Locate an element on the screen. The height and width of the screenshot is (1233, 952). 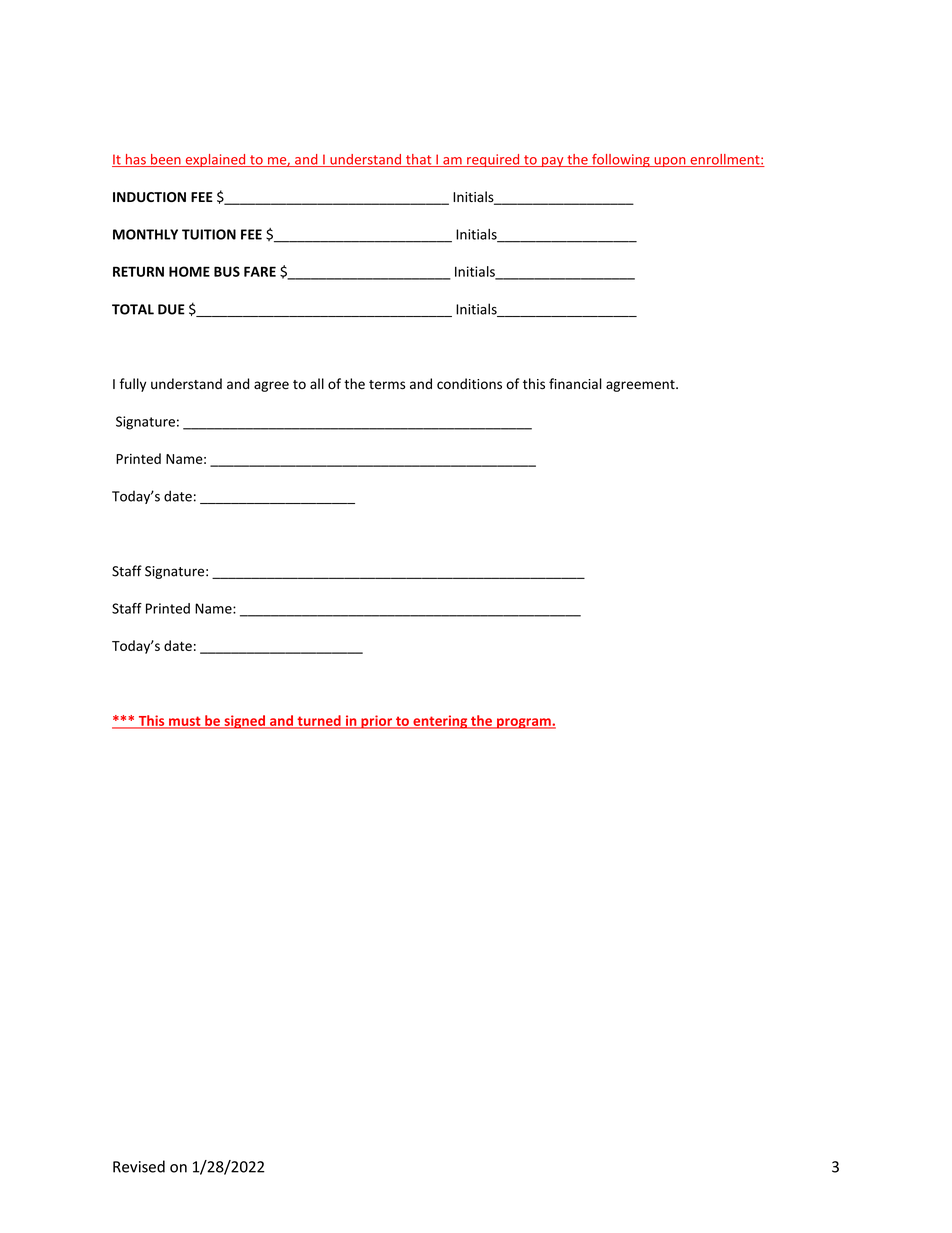
that is located at coordinates (419, 160).
